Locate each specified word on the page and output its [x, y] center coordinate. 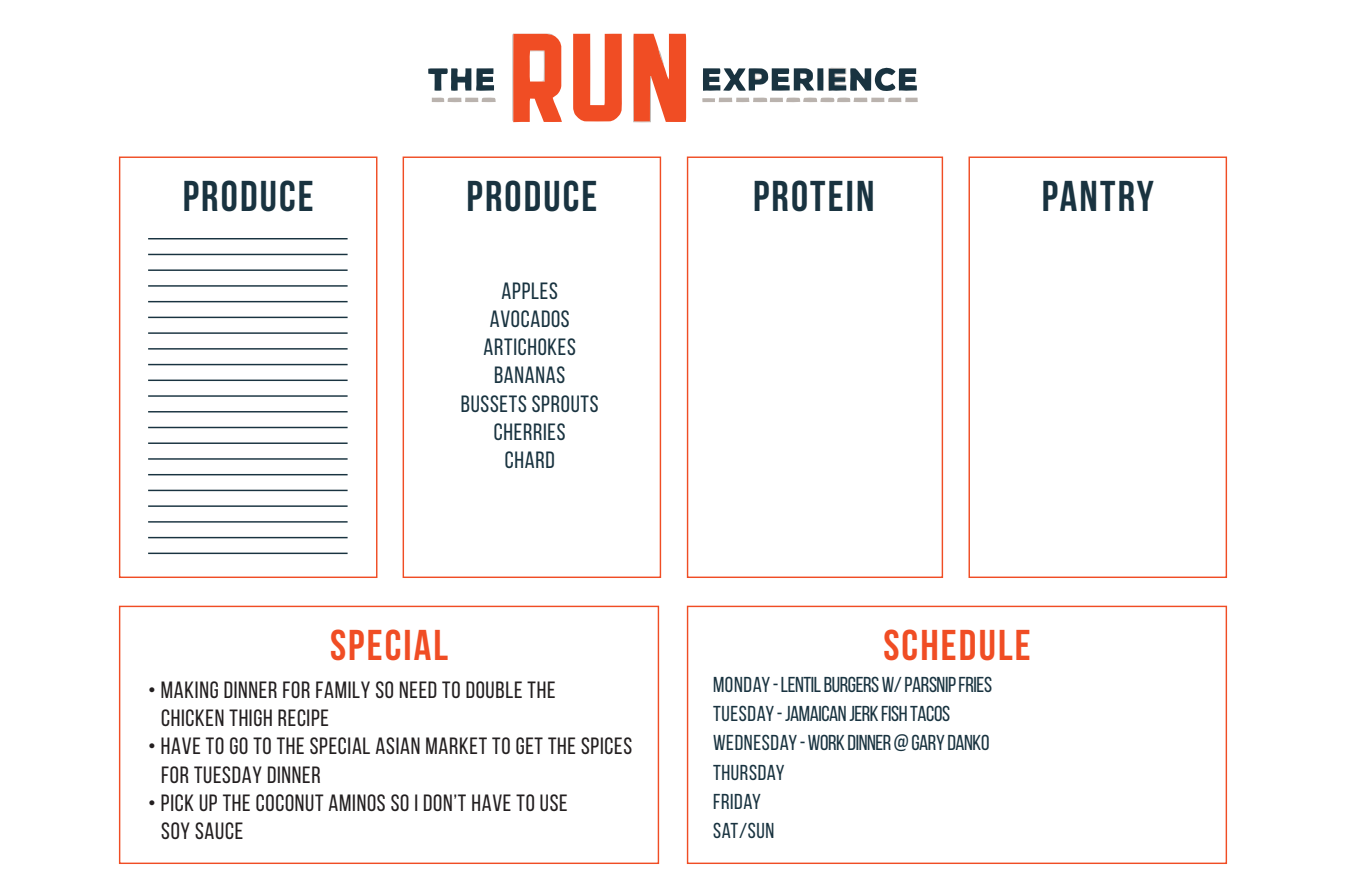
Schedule [957, 645]
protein [813, 196]
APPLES [529, 290]
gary [928, 742]
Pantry [1098, 196]
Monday [741, 684]
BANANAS [530, 374]
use [553, 802]
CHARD [529, 459]
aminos [356, 802]
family [343, 689]
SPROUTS [565, 403]
